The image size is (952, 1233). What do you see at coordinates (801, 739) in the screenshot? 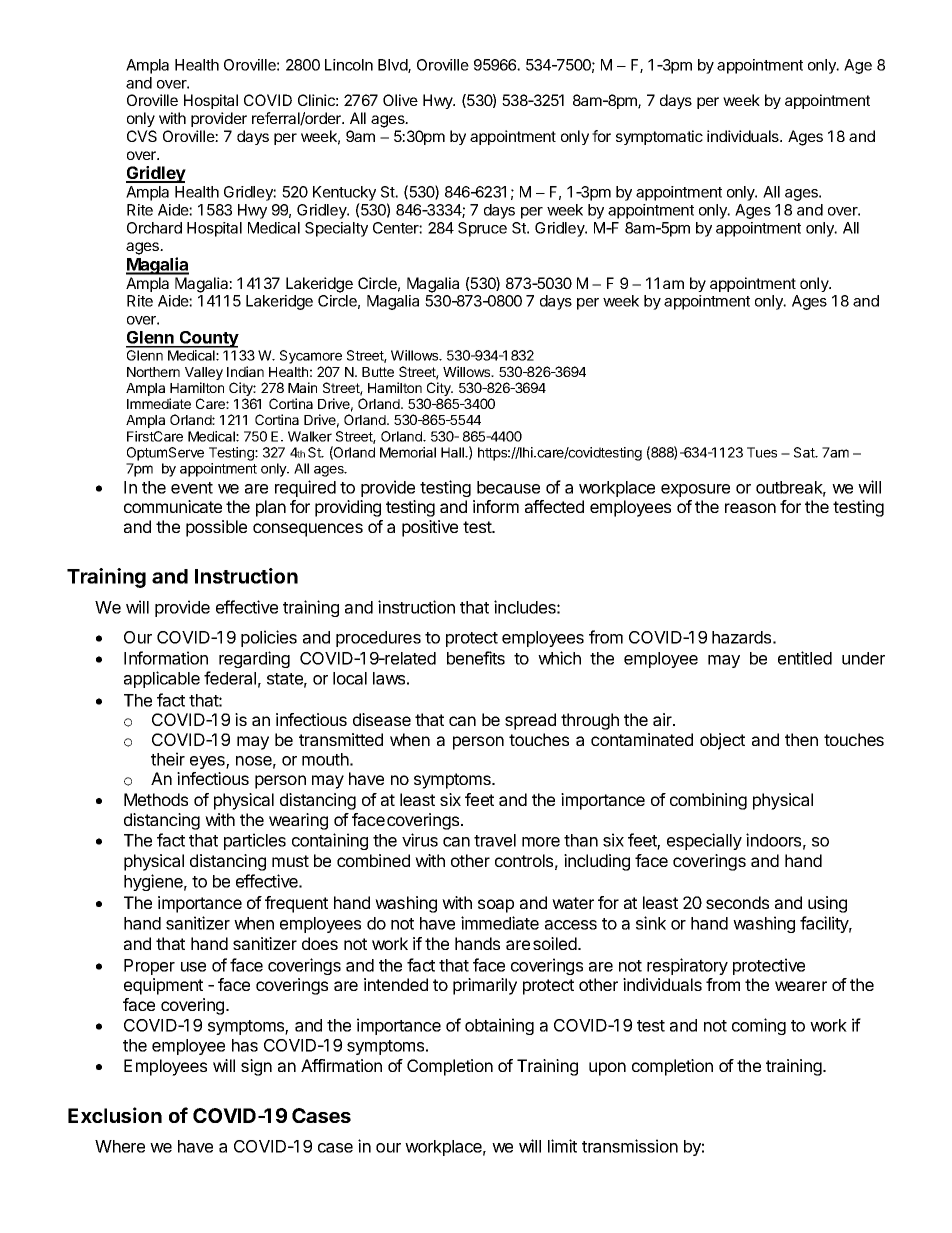
I see `then` at bounding box center [801, 739].
